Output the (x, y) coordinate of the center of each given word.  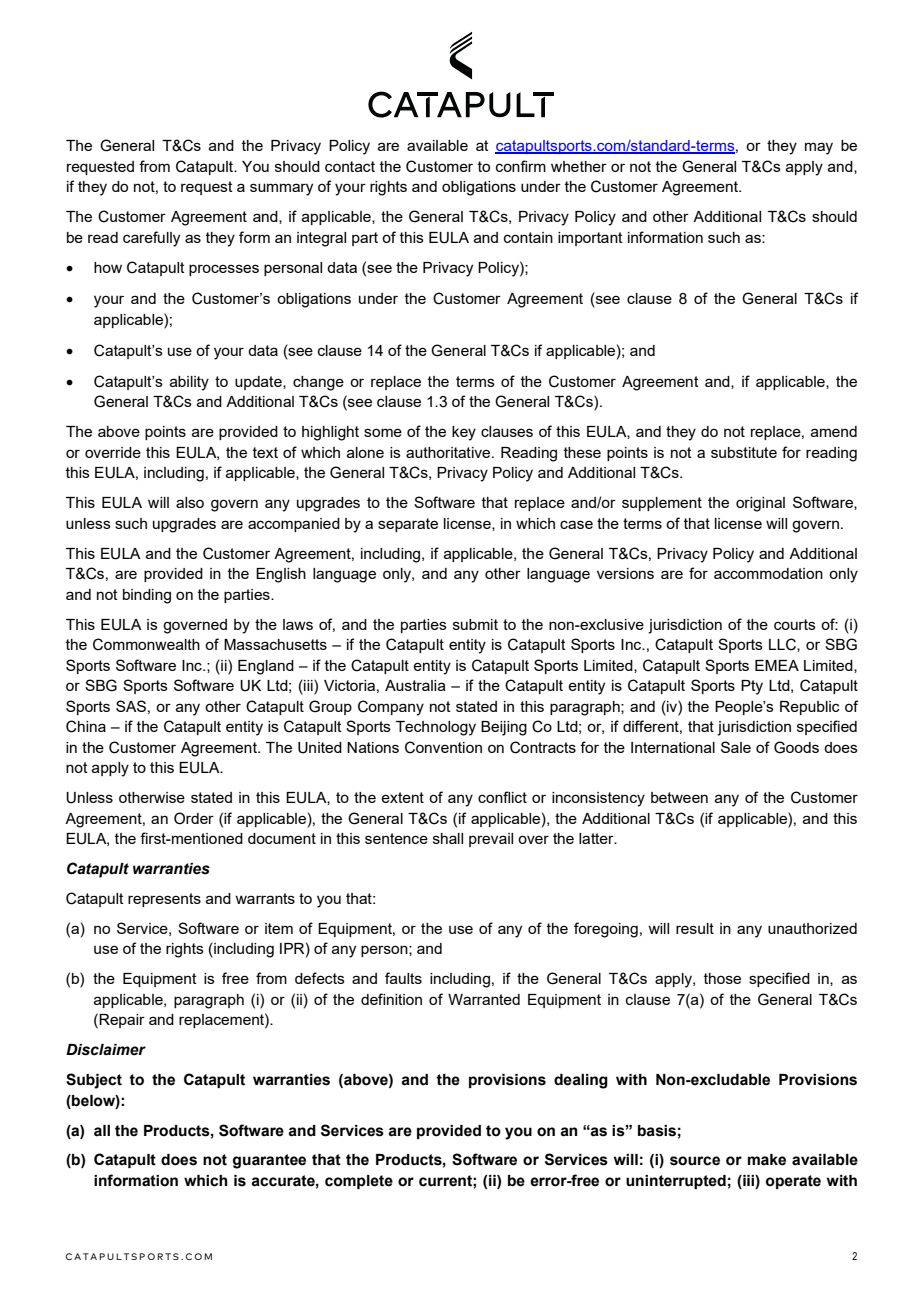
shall (448, 838)
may (819, 148)
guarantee (269, 1161)
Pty (752, 687)
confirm (521, 166)
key (464, 433)
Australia (415, 685)
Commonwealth (146, 644)
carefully (151, 239)
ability (189, 383)
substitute (744, 452)
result (695, 928)
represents (164, 900)
